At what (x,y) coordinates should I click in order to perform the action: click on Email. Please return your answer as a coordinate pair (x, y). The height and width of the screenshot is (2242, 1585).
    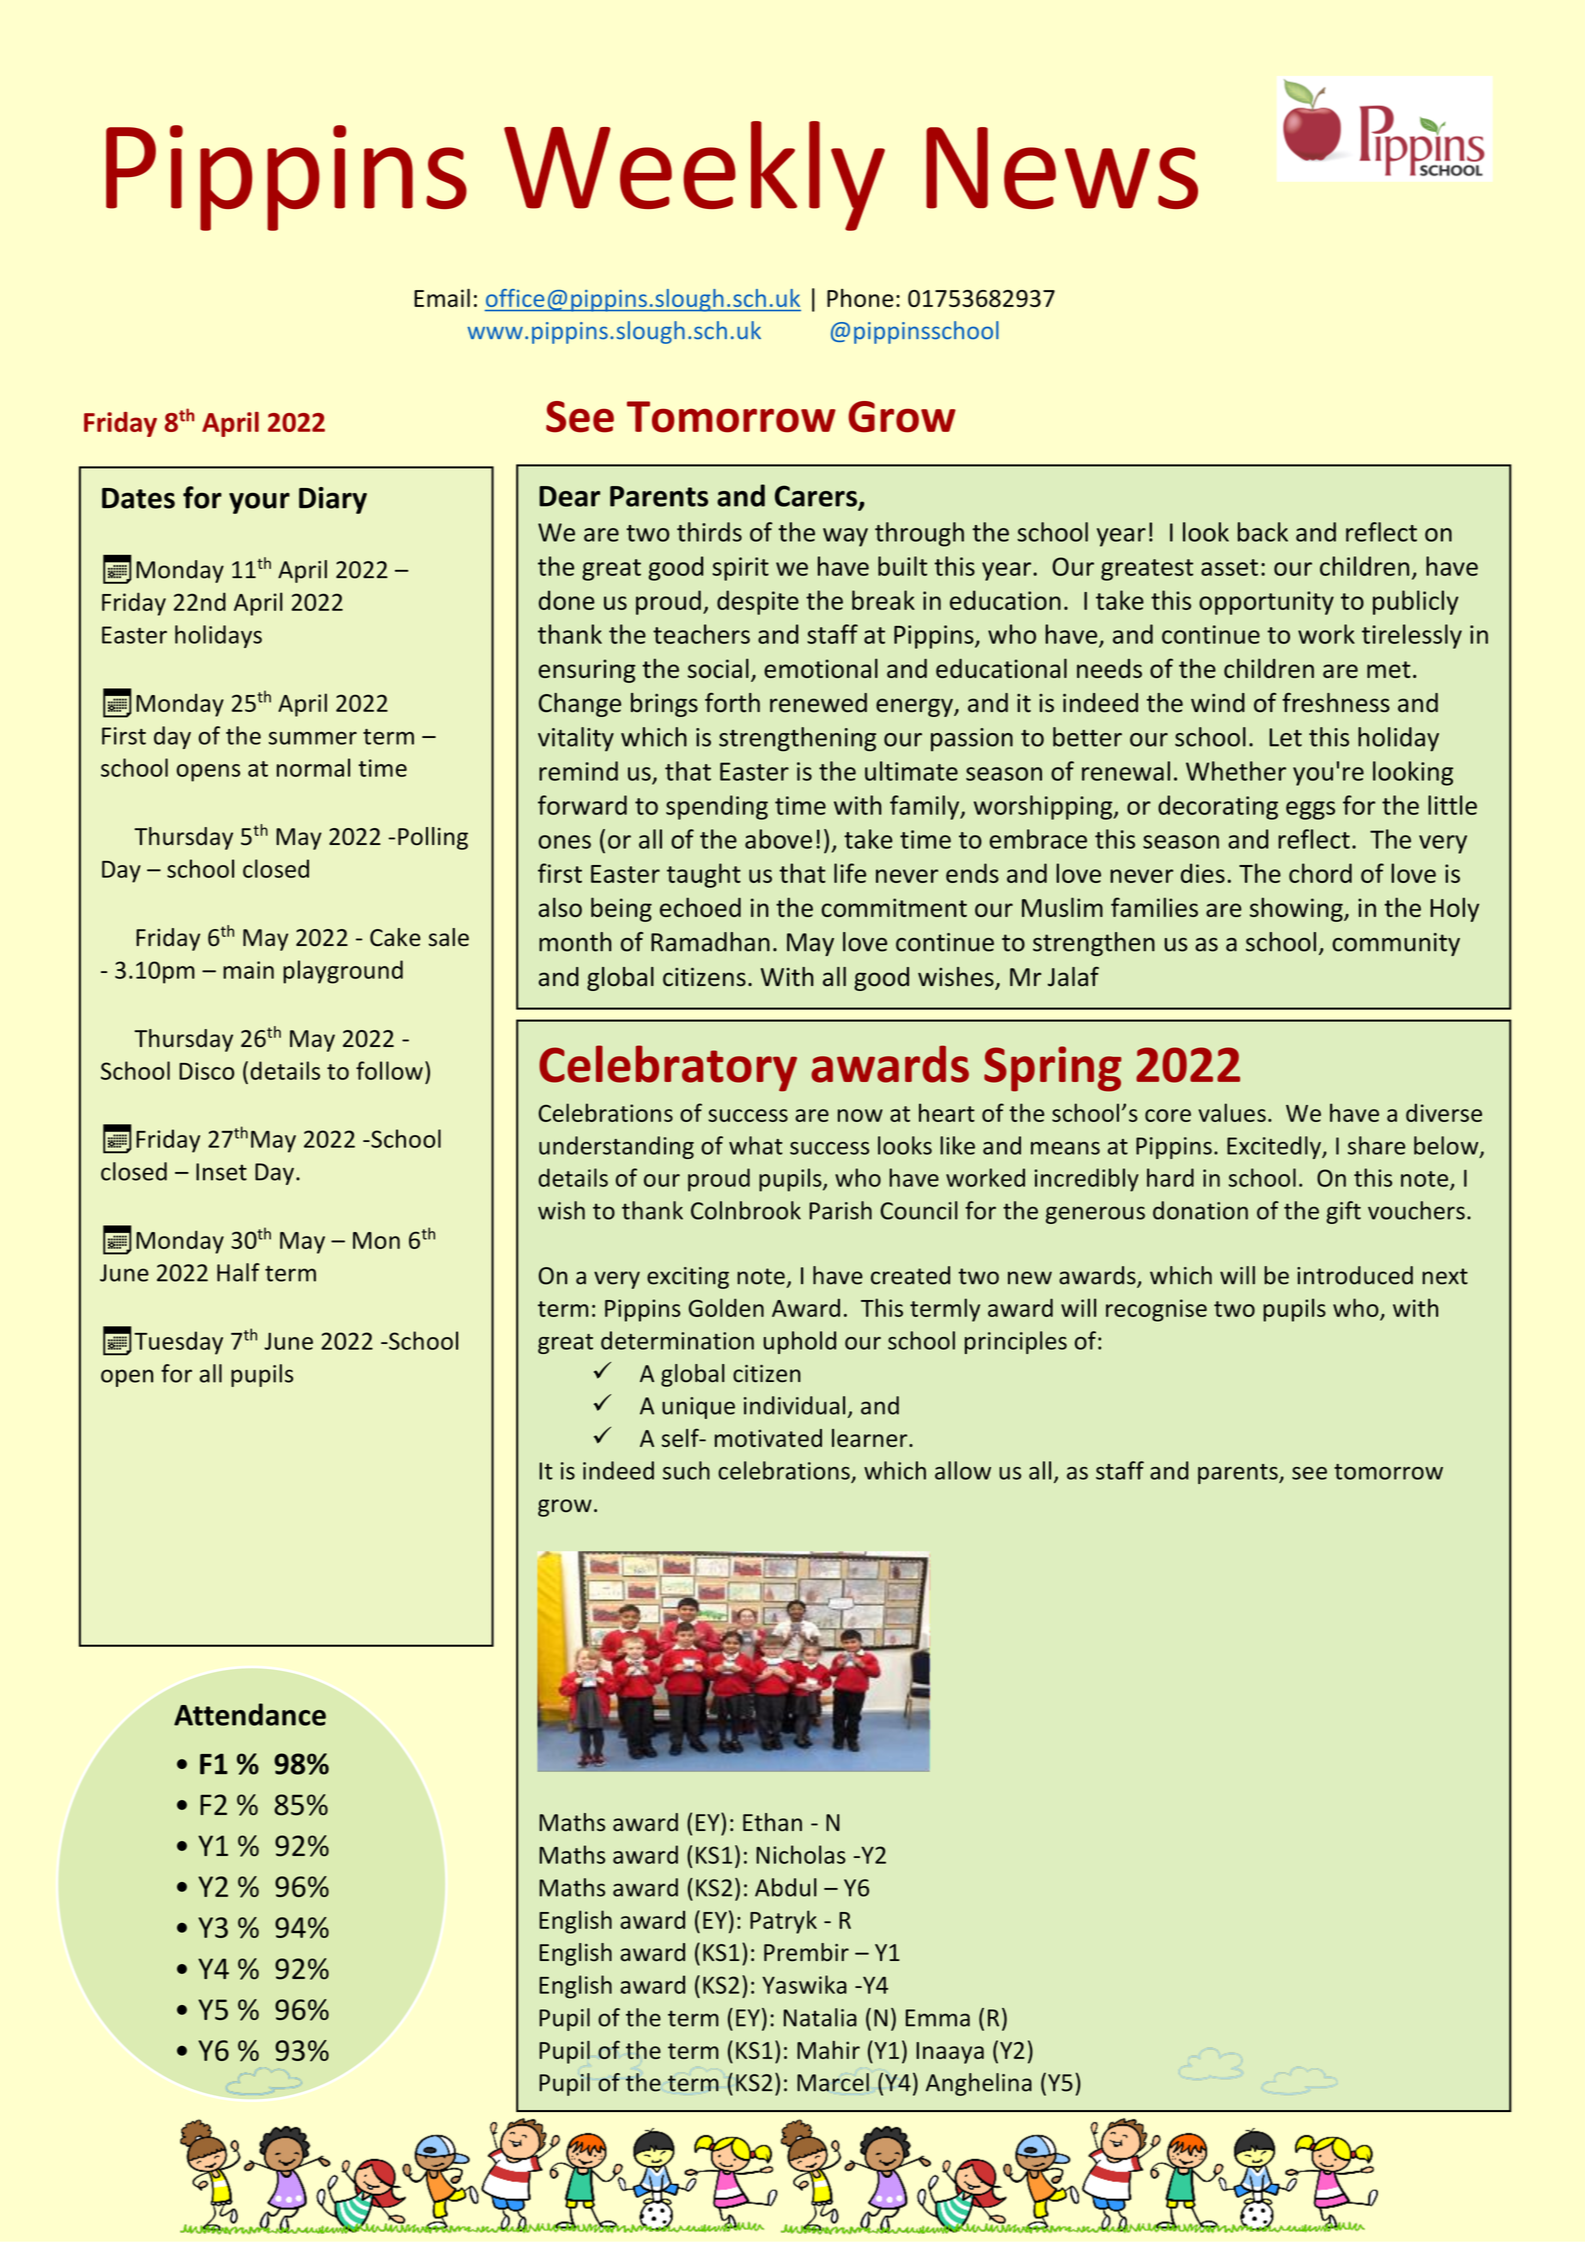
    Looking at the image, I should click on (442, 298).
